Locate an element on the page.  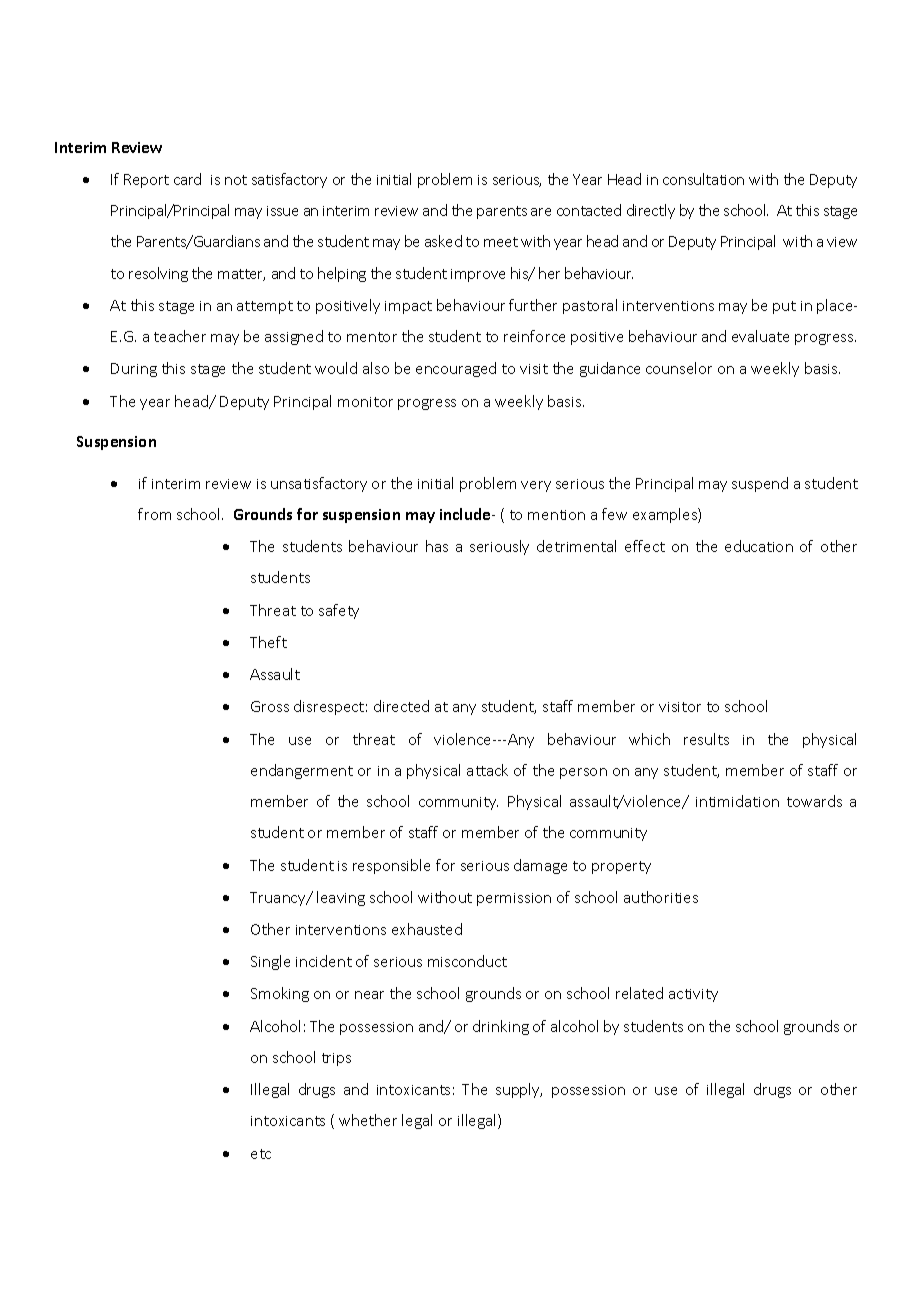
very is located at coordinates (536, 486).
